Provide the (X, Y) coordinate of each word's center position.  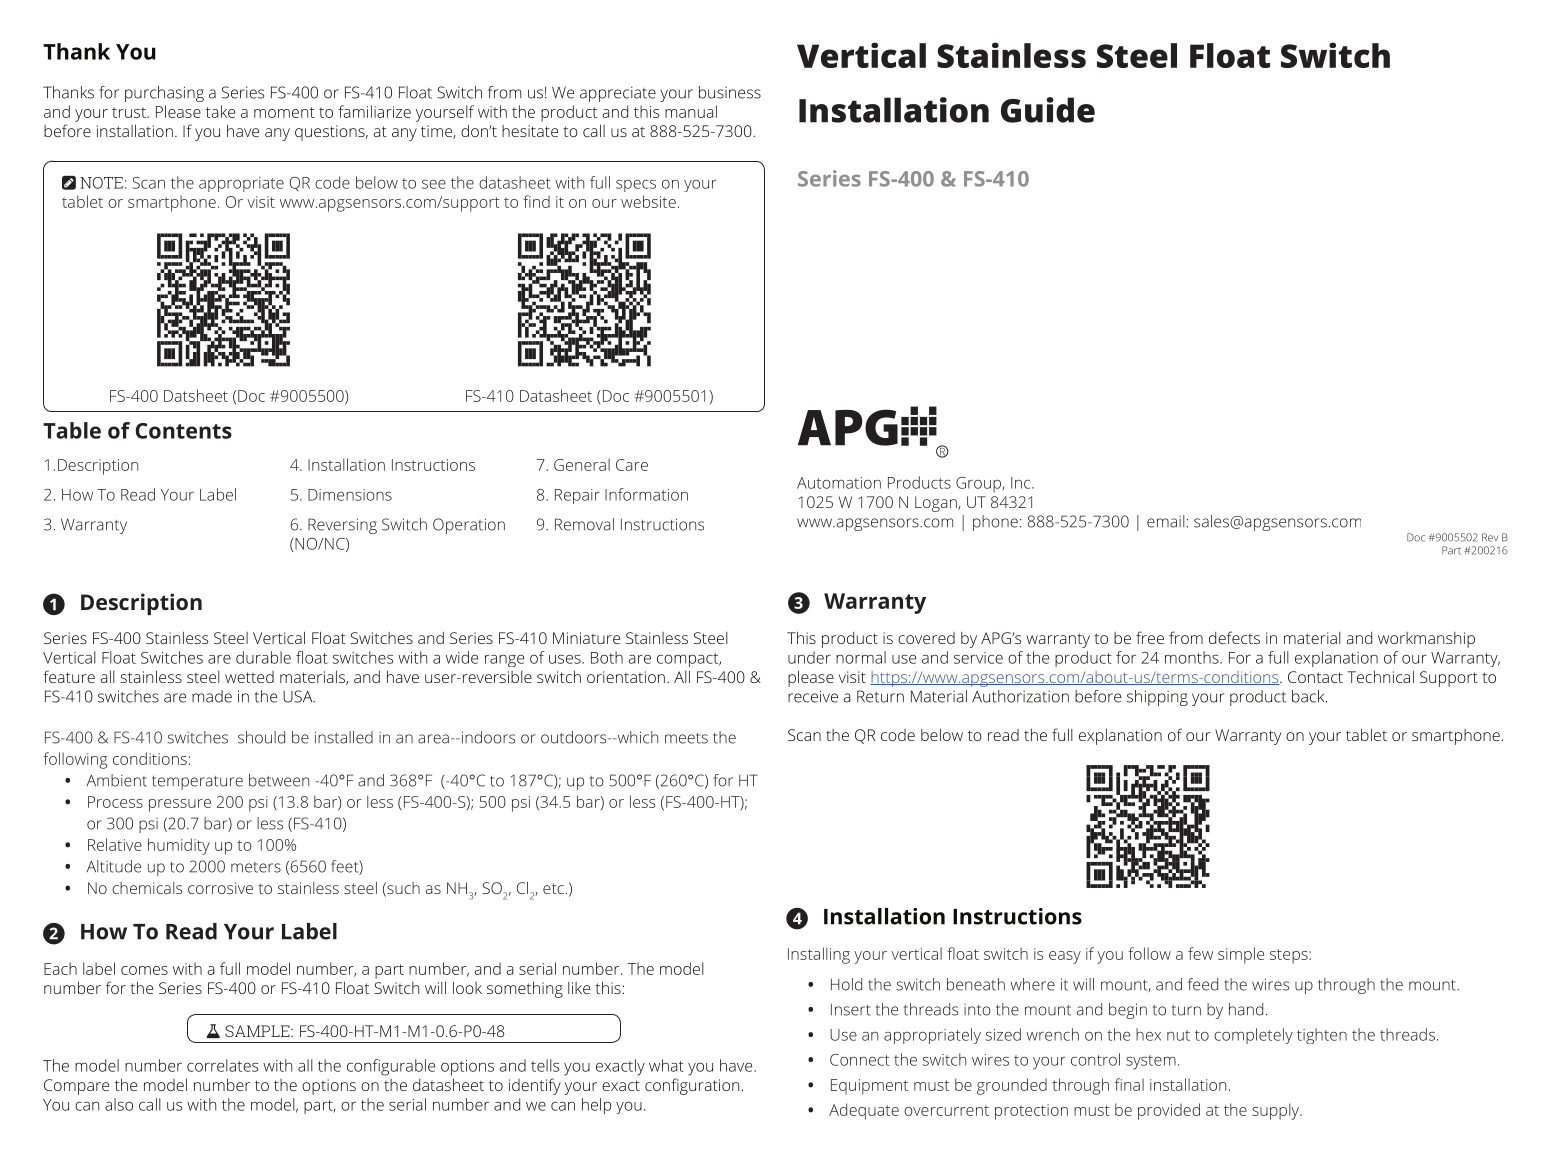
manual (691, 111)
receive (813, 696)
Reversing (342, 526)
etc (553, 888)
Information (646, 494)
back (1309, 696)
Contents (184, 431)
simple (1241, 955)
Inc (1022, 483)
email (1166, 521)
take (220, 111)
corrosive (220, 888)
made (212, 696)
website (648, 201)
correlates (222, 1065)
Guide (1048, 110)
